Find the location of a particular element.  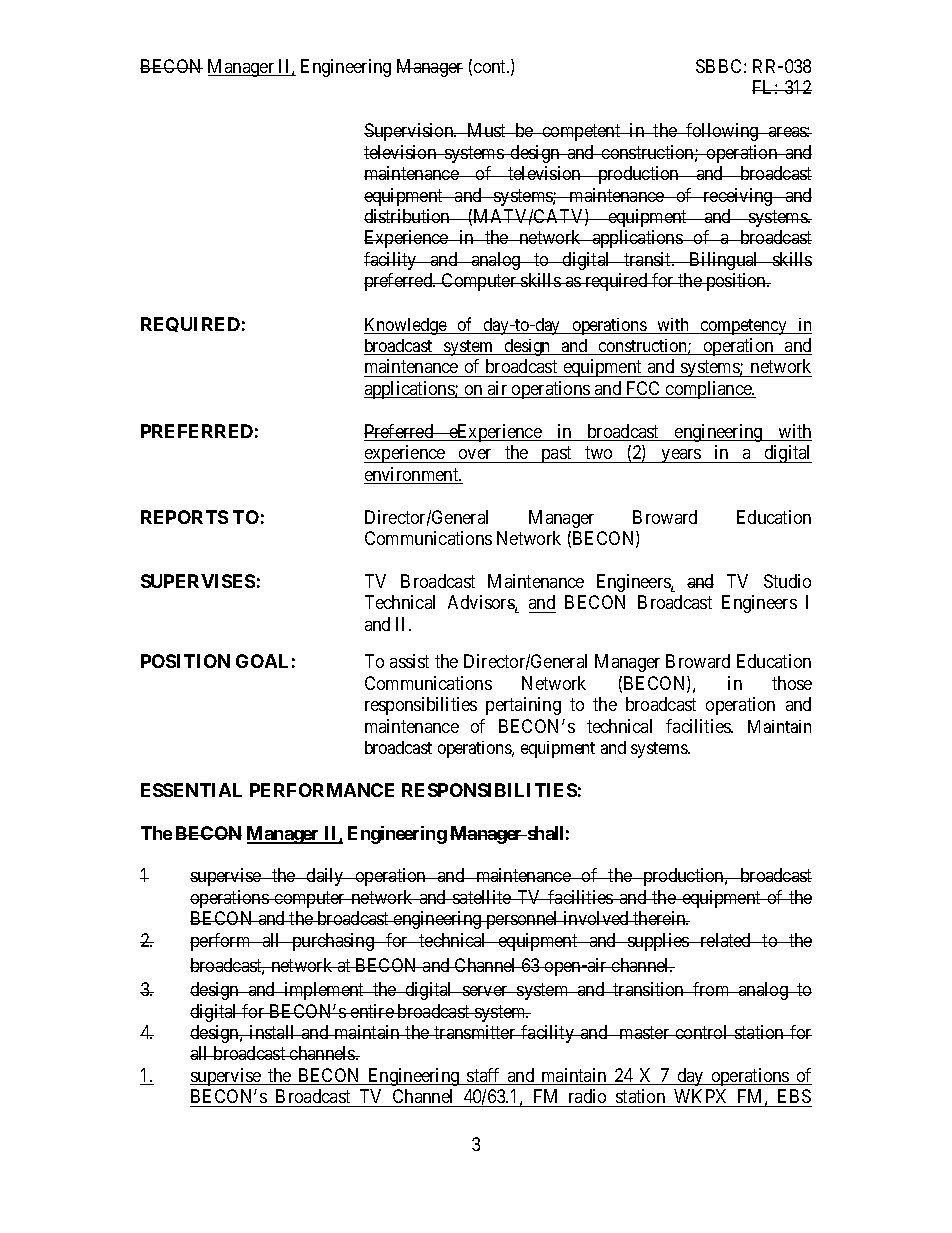

Must is located at coordinates (486, 130).
